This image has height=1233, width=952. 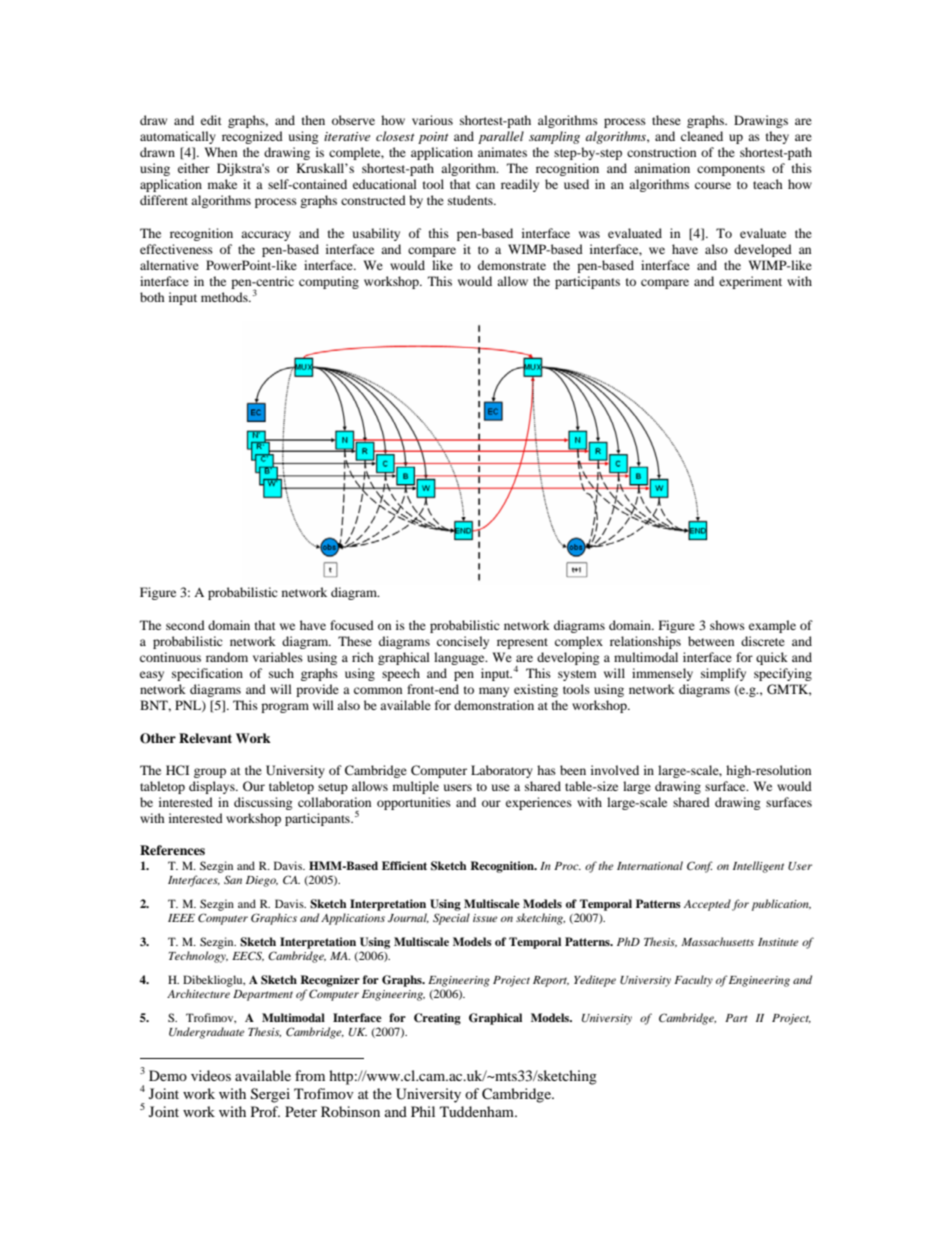 What do you see at coordinates (152, 297) in the image?
I see `both` at bounding box center [152, 297].
